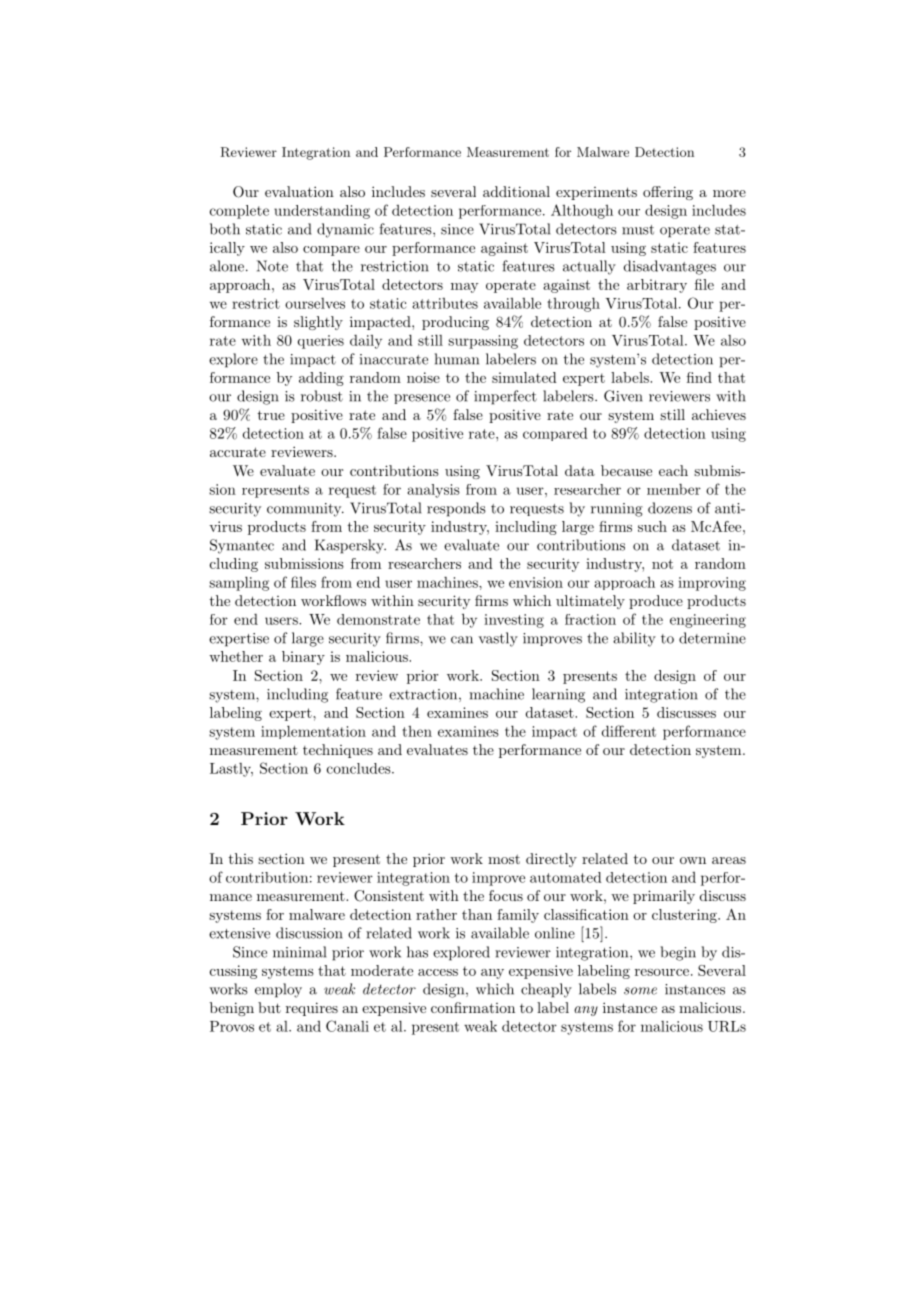  Describe the element at coordinates (673, 470) in the page. I see `each` at that location.
